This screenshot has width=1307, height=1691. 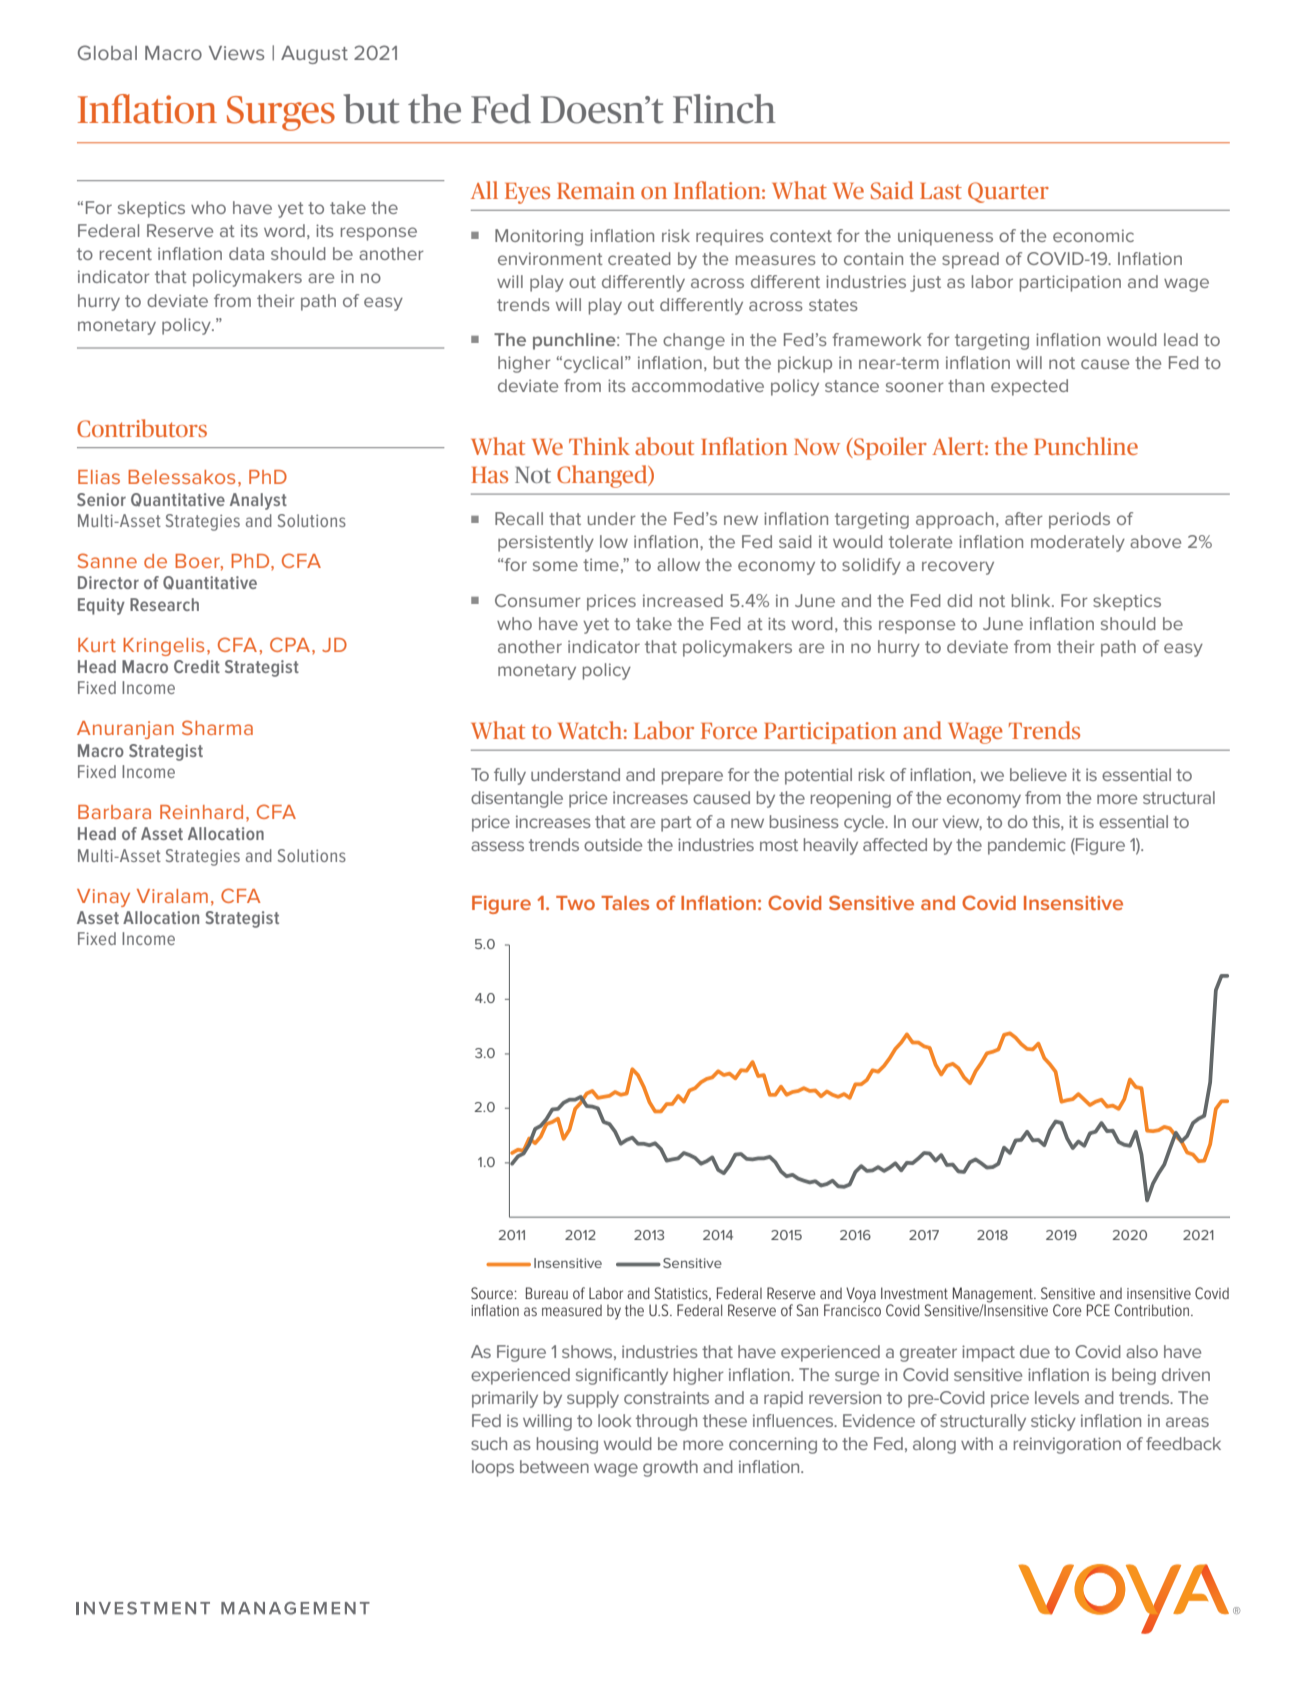 I want to click on Quarter, so click(x=1008, y=192).
